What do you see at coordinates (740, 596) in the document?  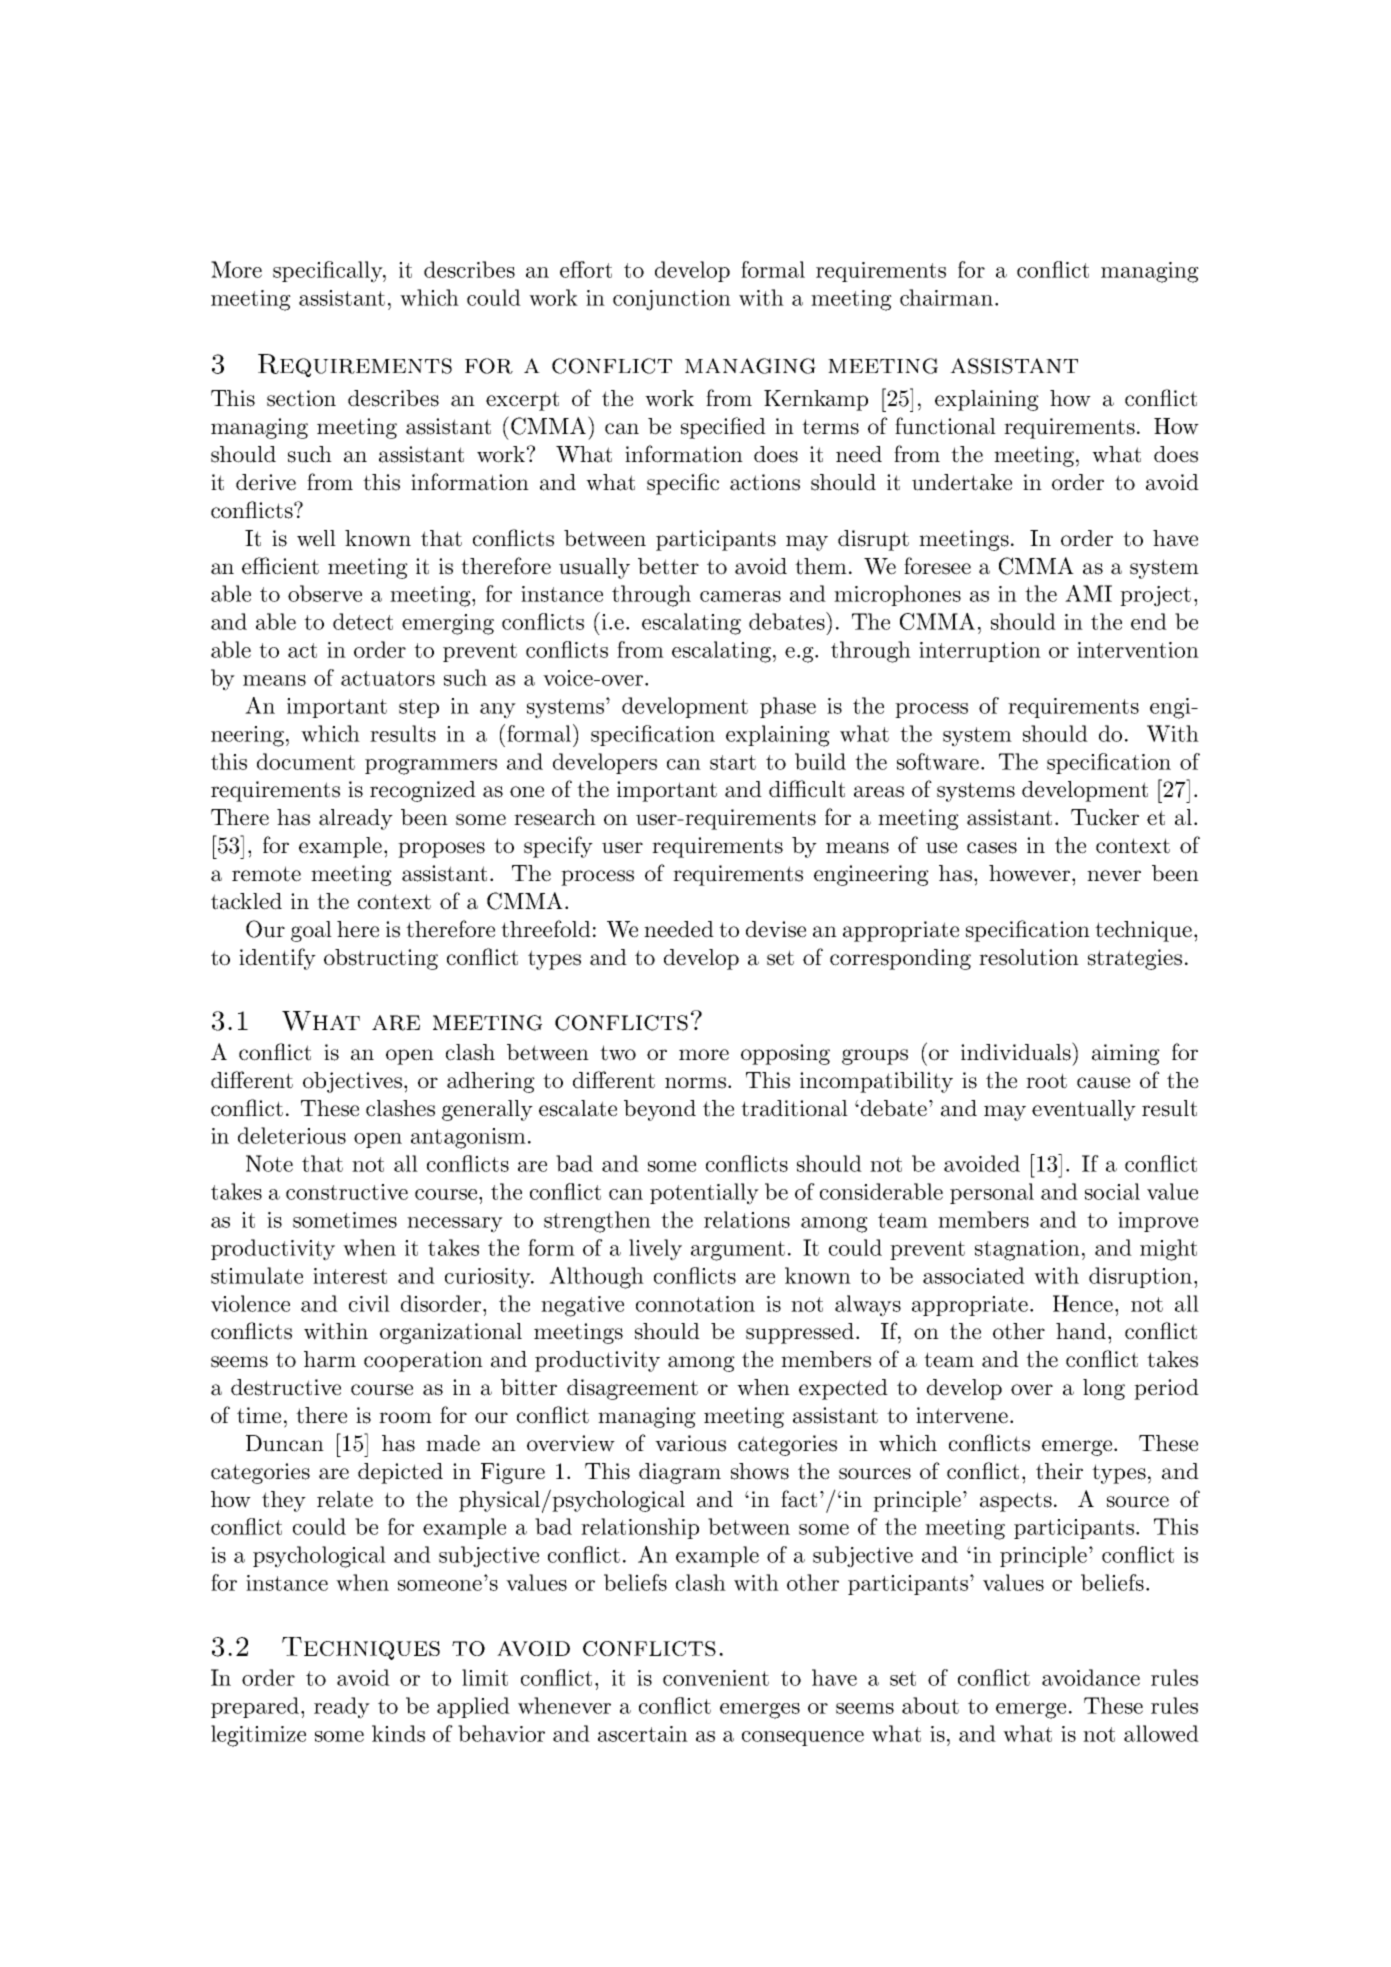 I see `cameras` at bounding box center [740, 596].
